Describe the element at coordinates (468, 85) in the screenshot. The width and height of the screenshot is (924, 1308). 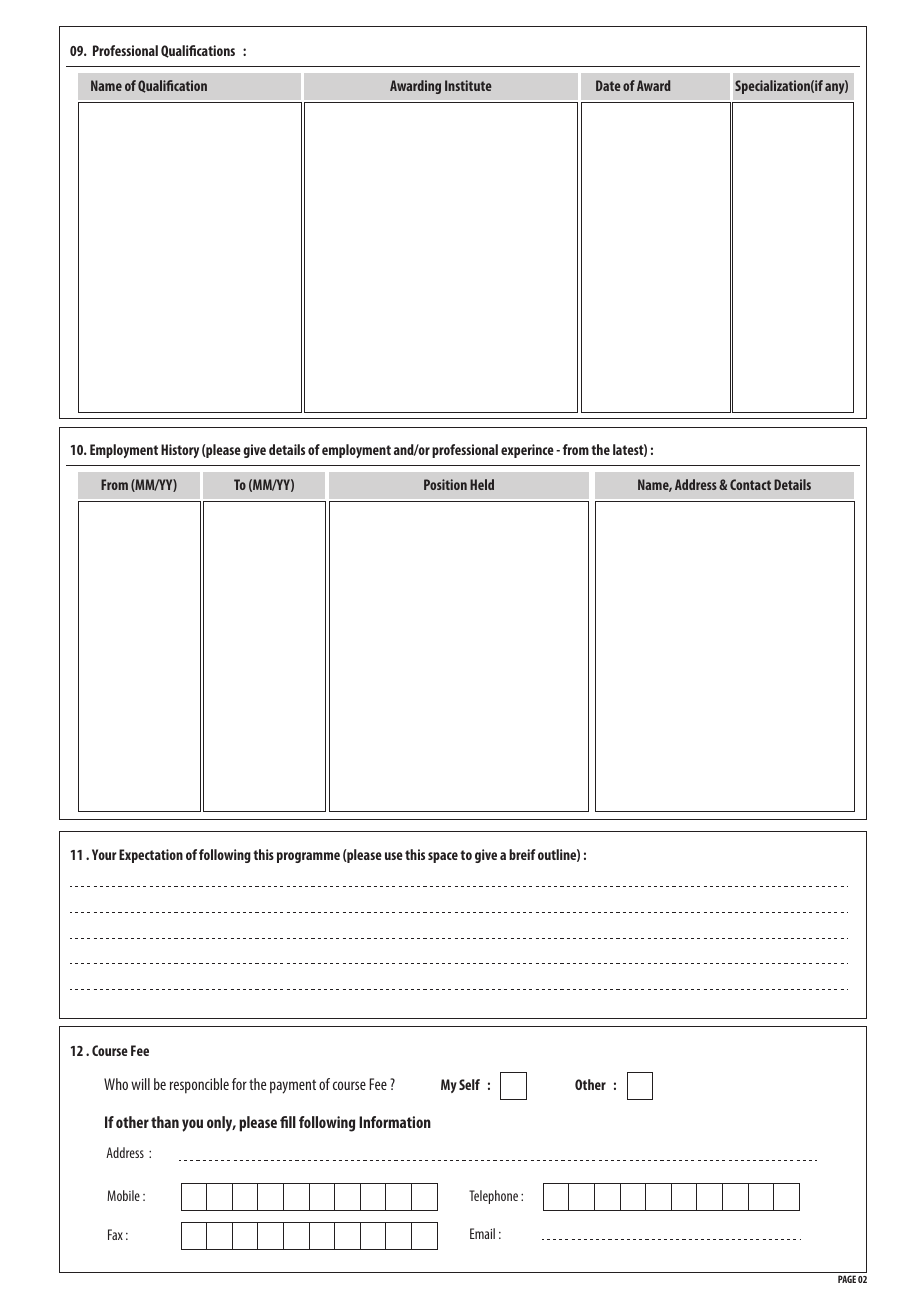
I see `Institute` at that location.
